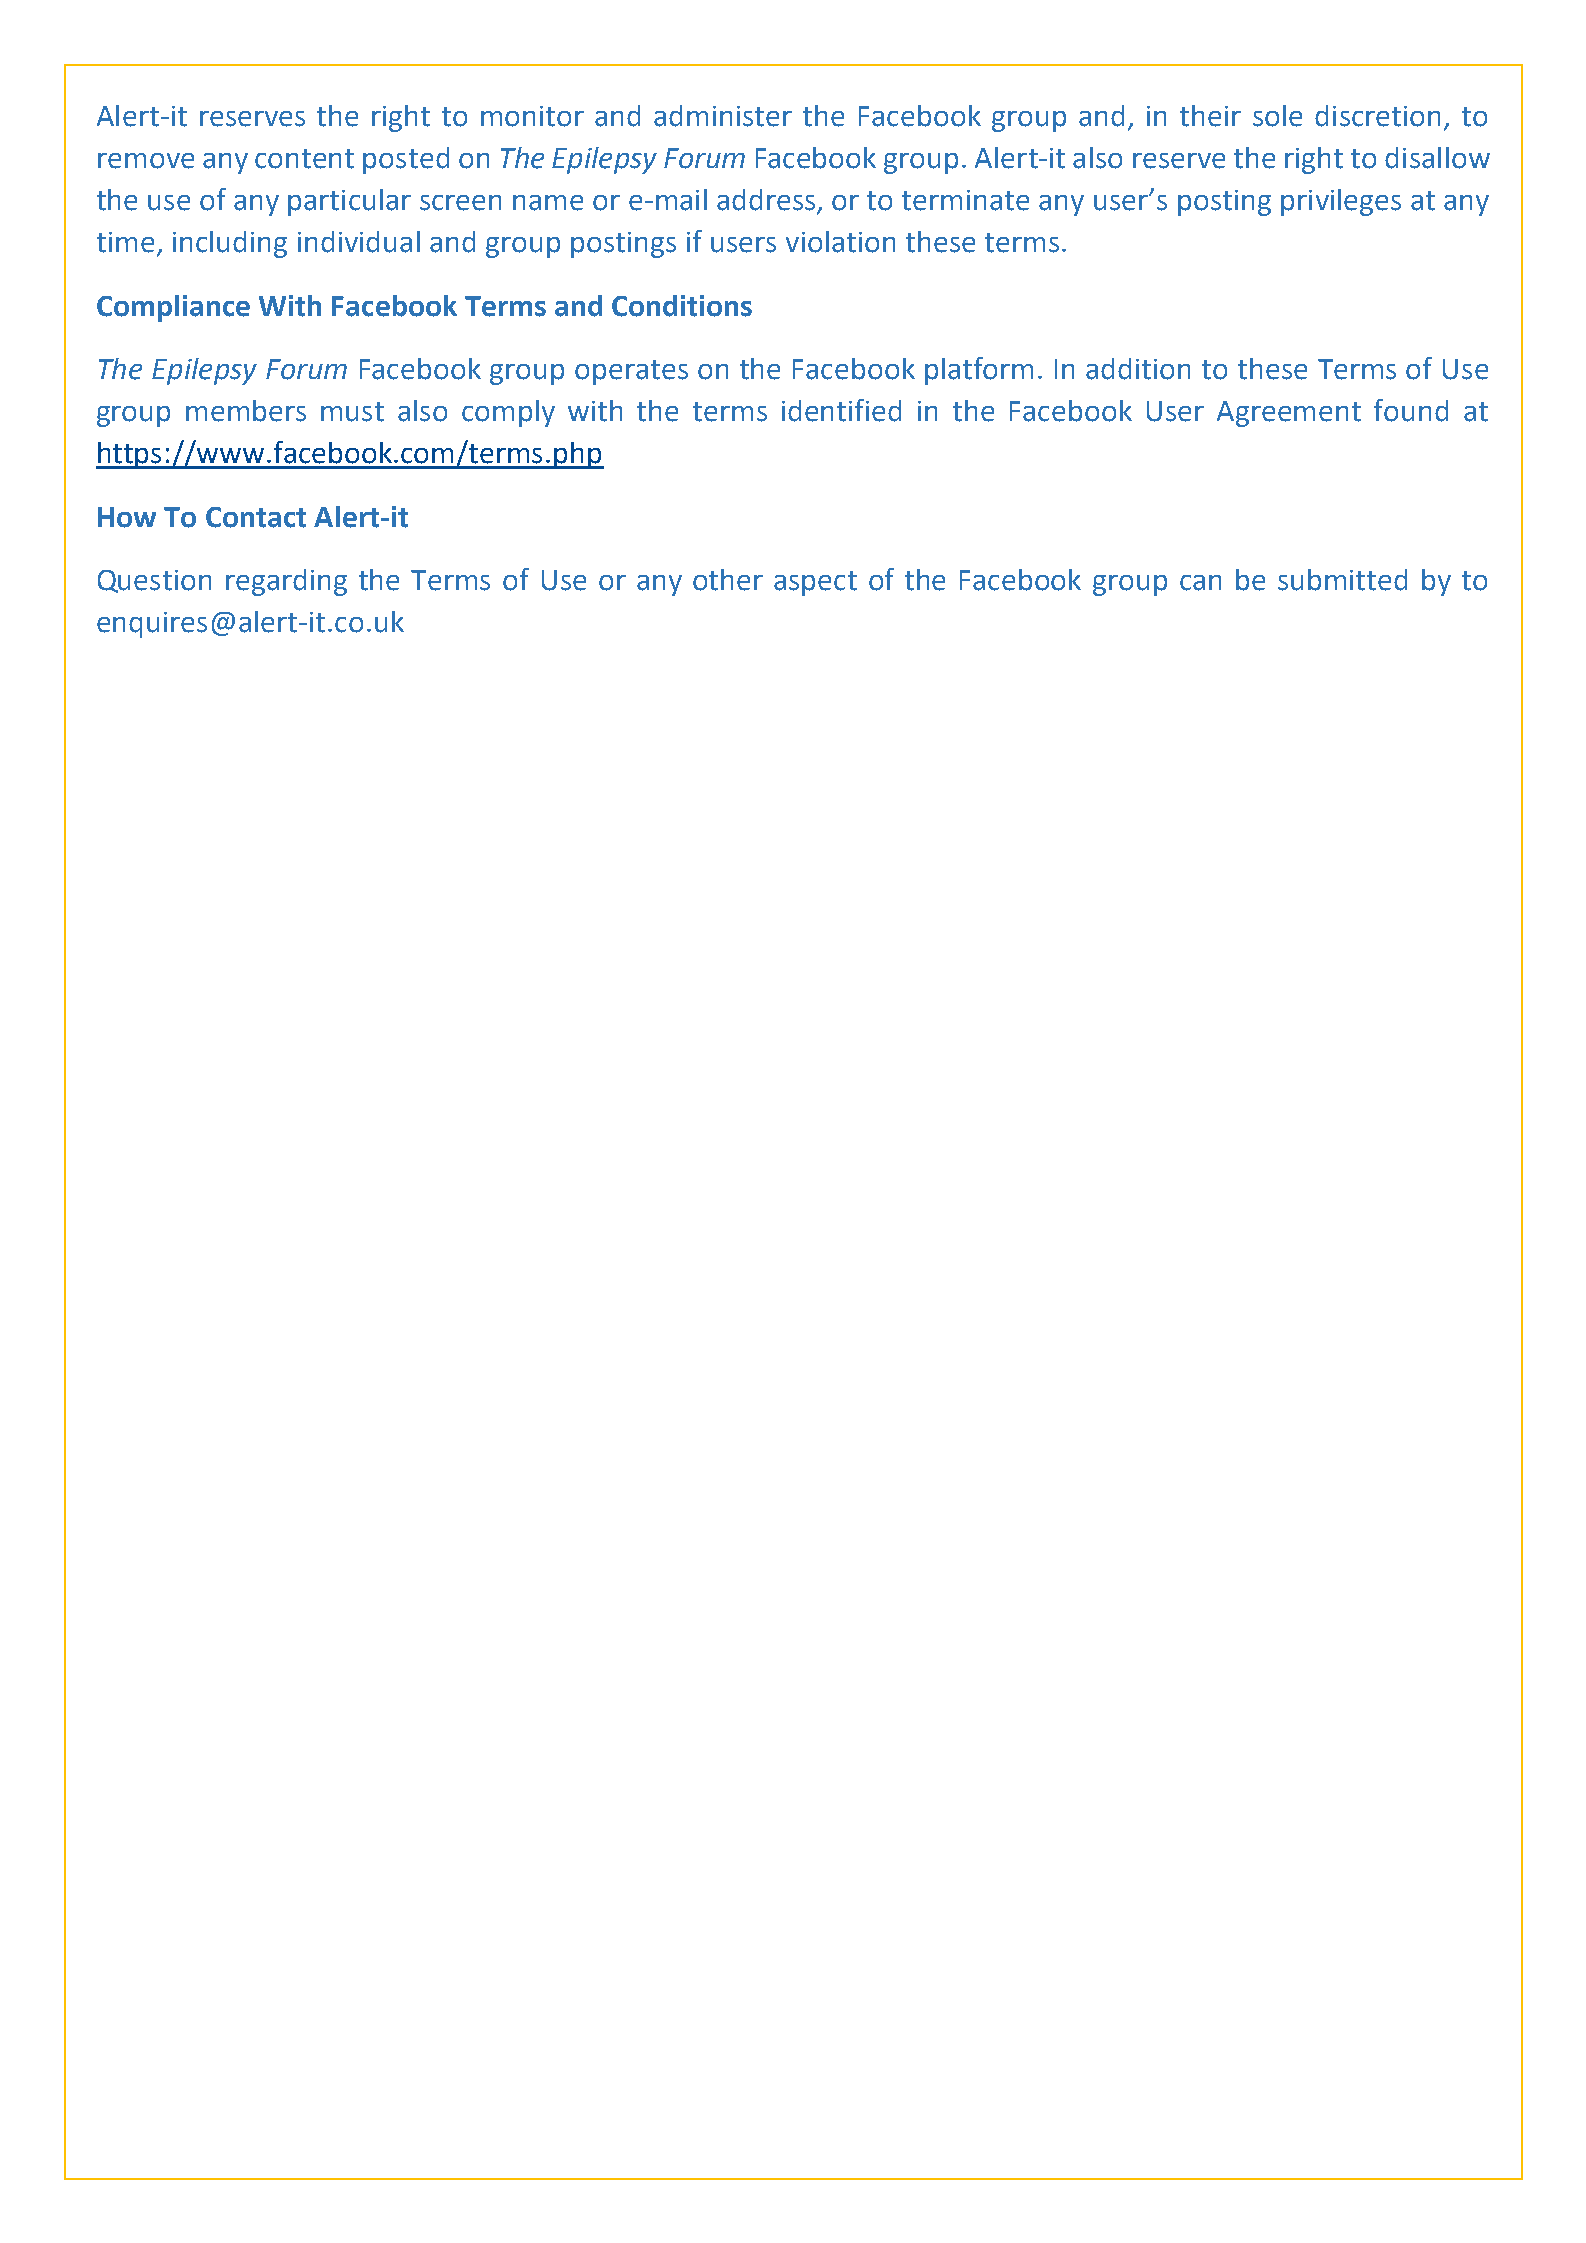 The height and width of the page is (2243, 1586). What do you see at coordinates (1341, 202) in the page?
I see `privileges` at bounding box center [1341, 202].
